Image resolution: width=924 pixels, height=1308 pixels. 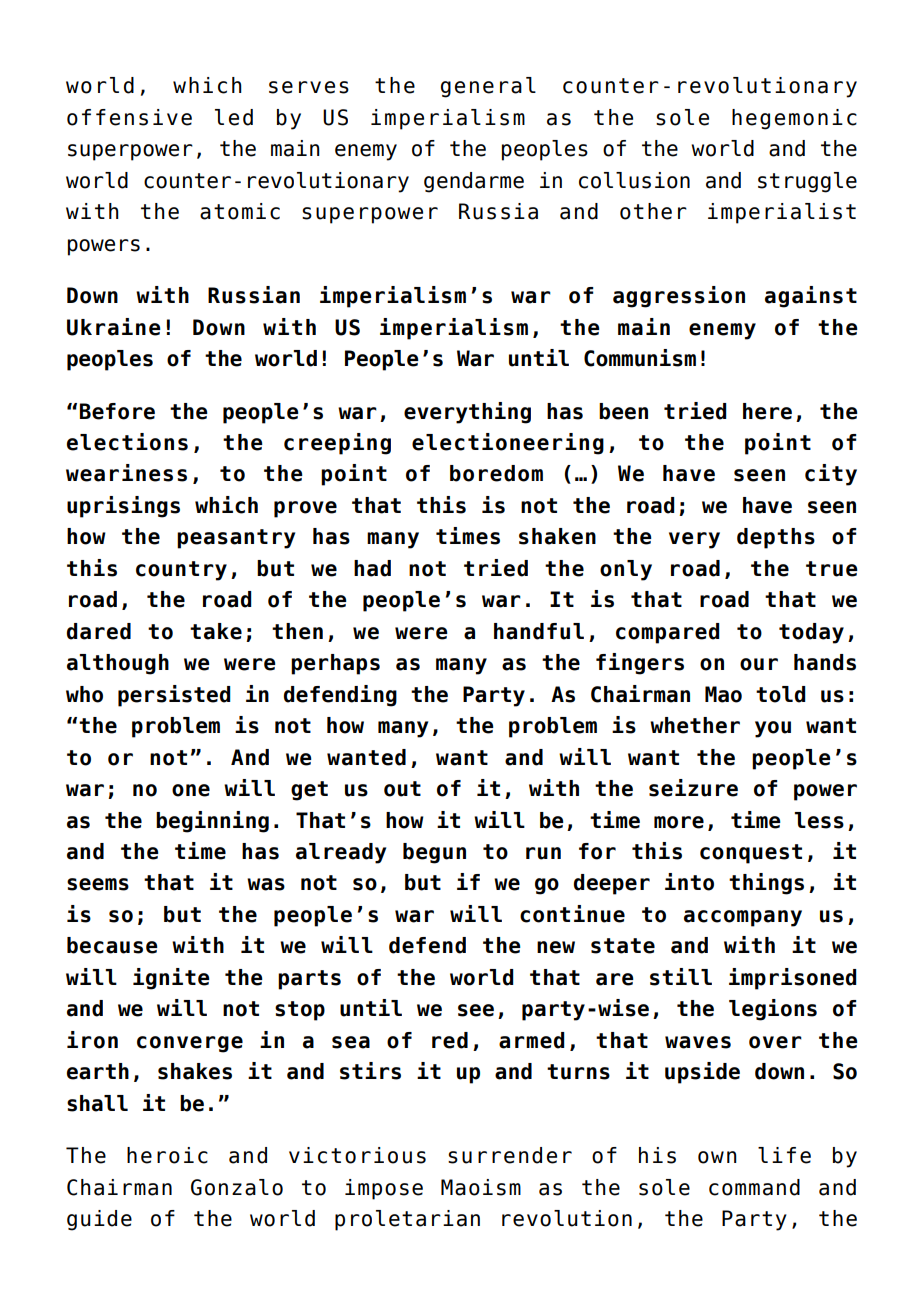 What do you see at coordinates (117, 411) in the page?
I see `Before` at bounding box center [117, 411].
